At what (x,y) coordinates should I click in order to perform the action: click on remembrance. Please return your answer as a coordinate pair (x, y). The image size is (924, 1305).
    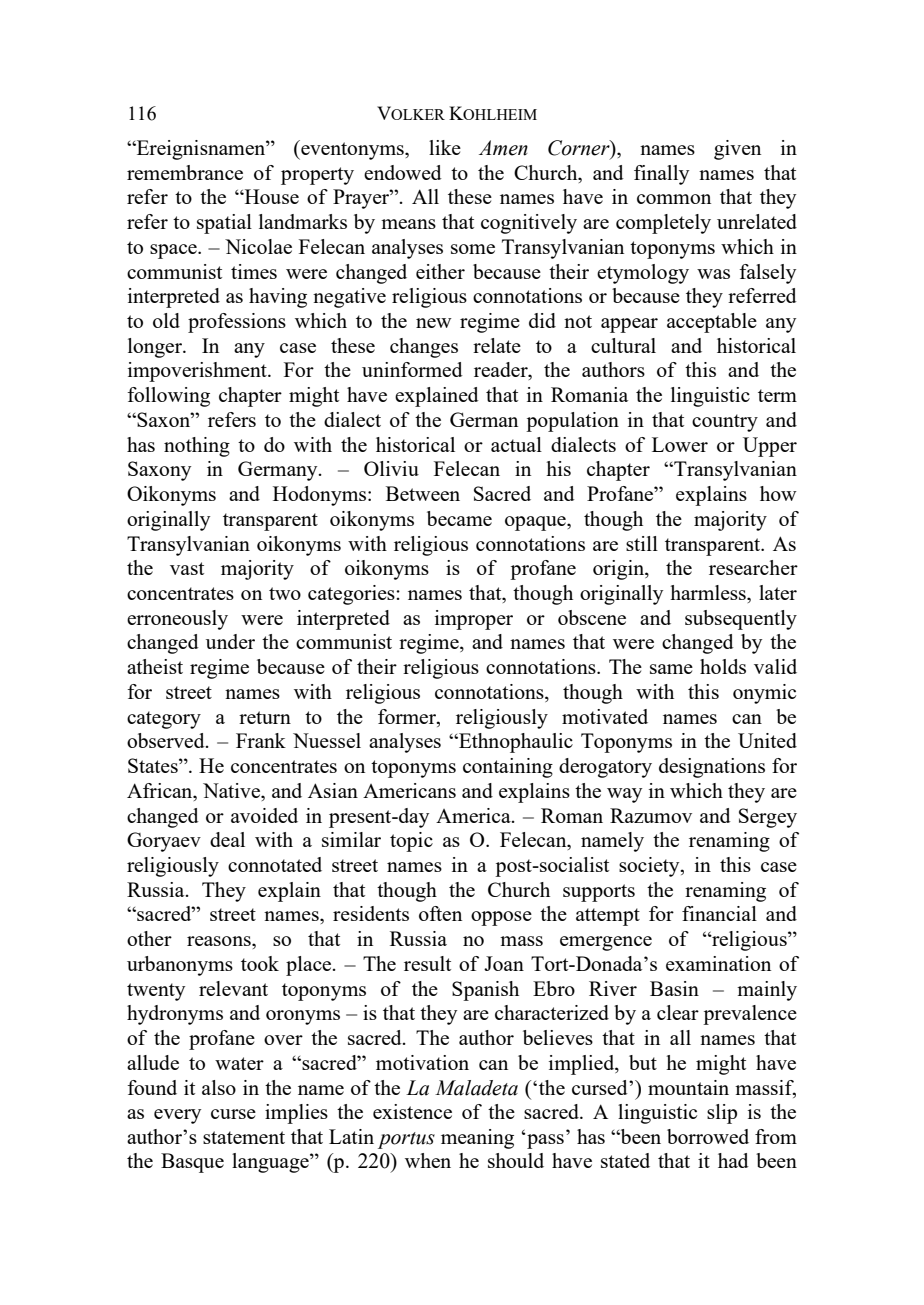
    Looking at the image, I should click on (185, 172).
